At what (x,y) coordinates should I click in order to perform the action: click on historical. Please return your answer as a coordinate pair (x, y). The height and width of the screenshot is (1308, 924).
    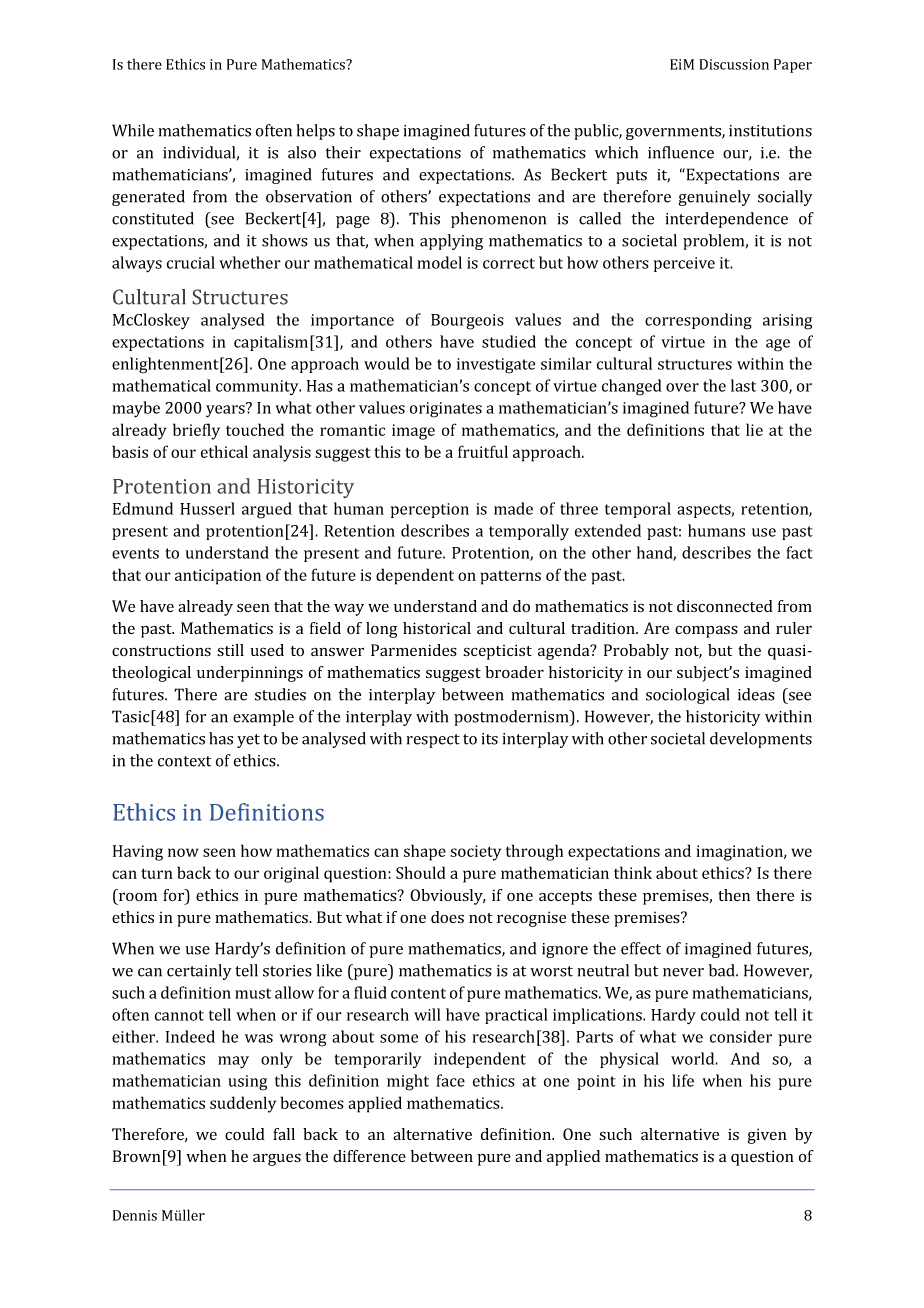
    Looking at the image, I should click on (437, 628).
